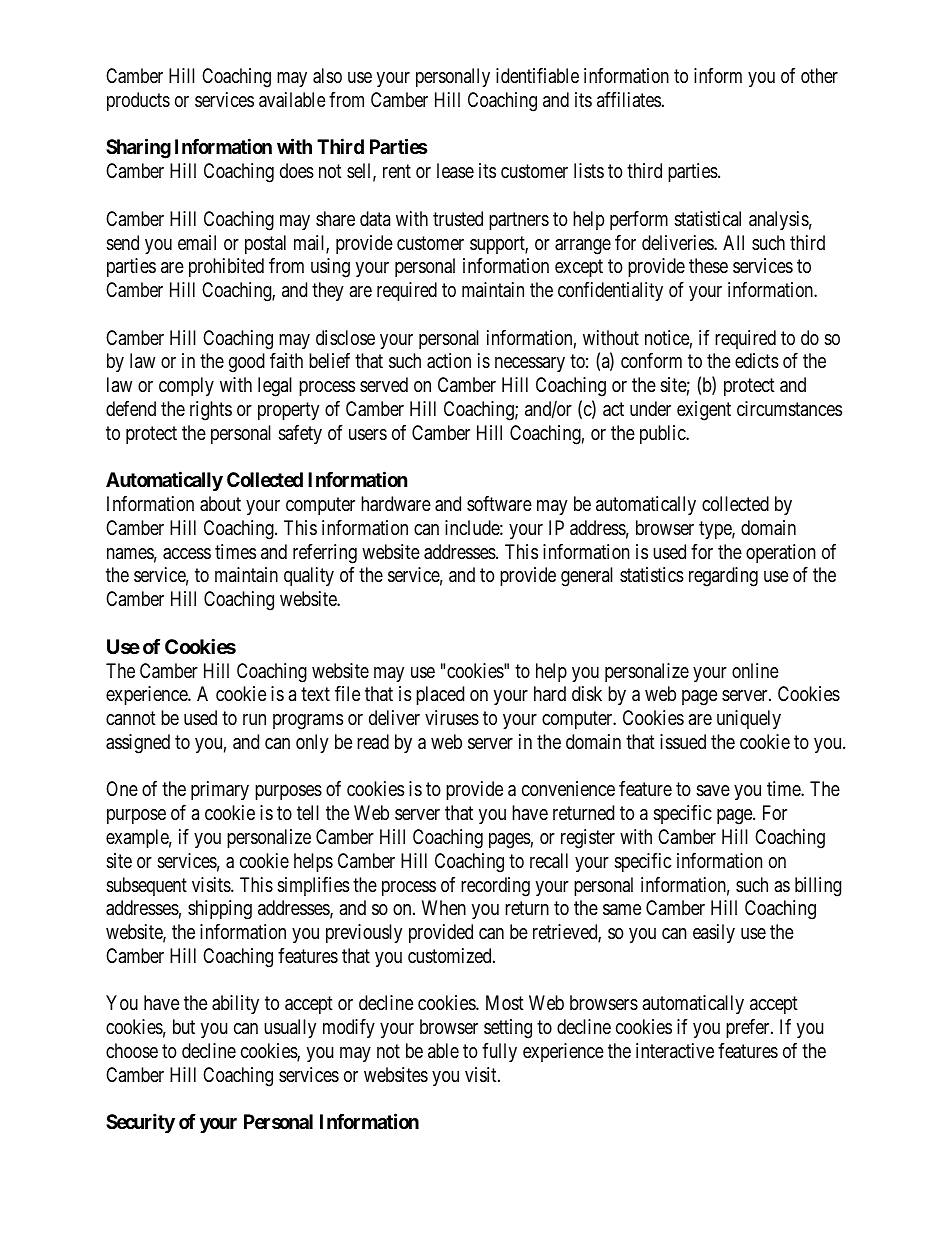 The image size is (952, 1233). I want to click on other, so click(819, 75).
